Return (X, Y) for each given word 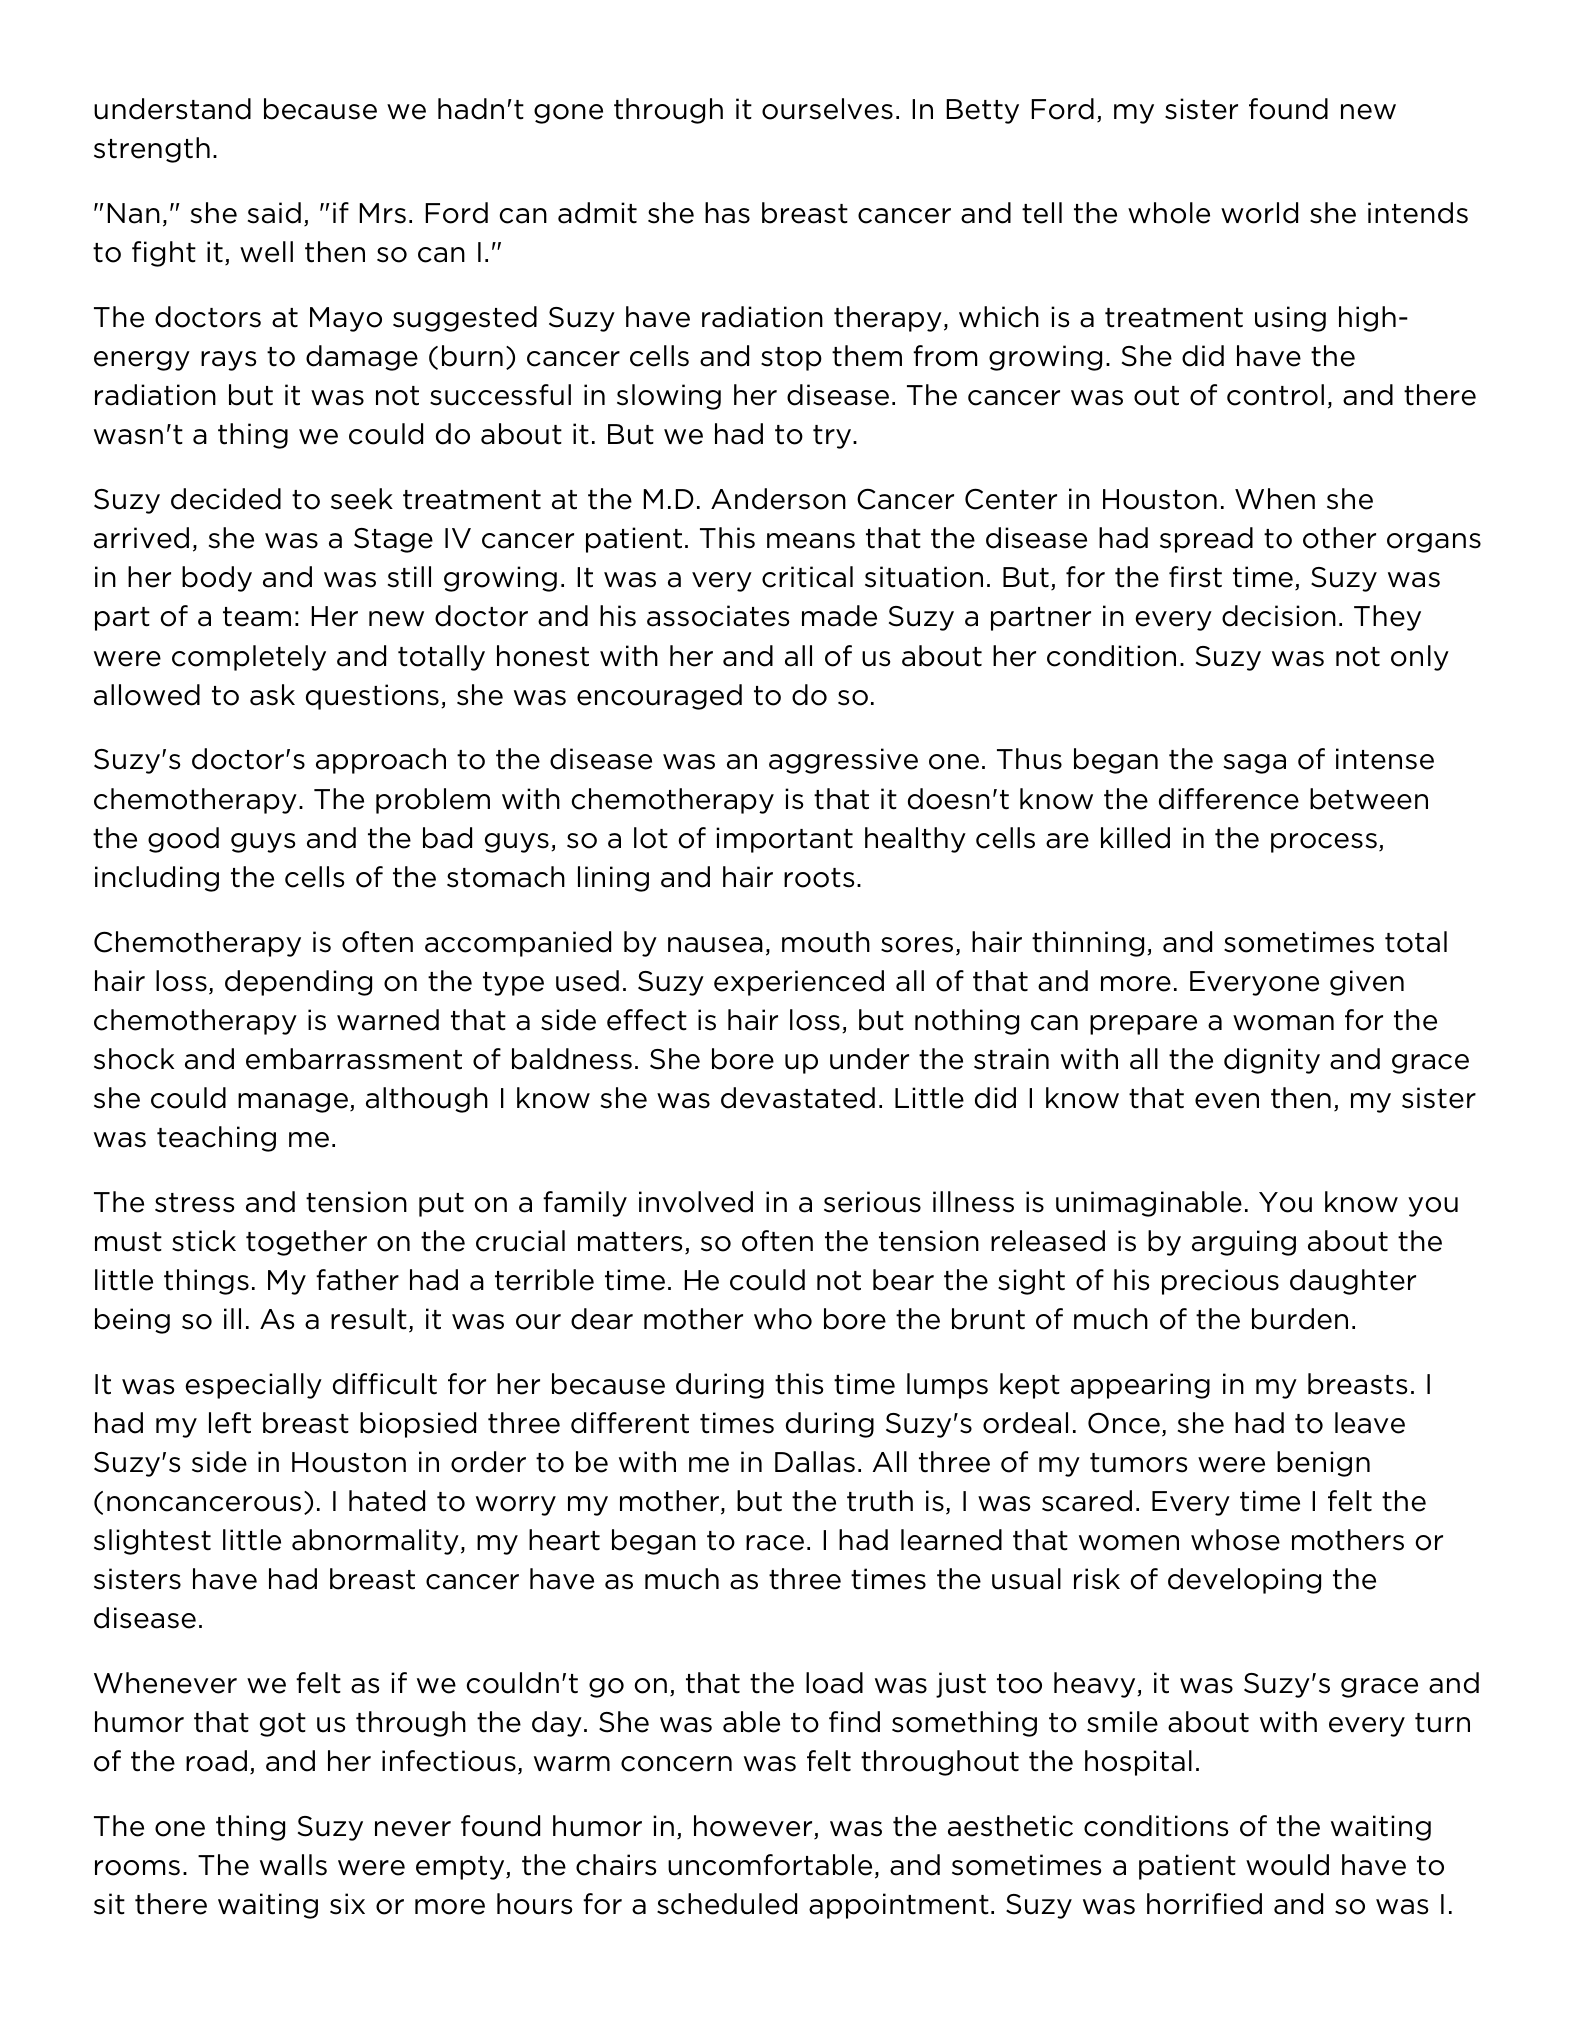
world (1259, 213)
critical (807, 577)
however (754, 1827)
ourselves (827, 109)
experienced (799, 983)
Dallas (815, 1462)
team (257, 617)
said (274, 213)
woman (1283, 1023)
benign (1323, 1464)
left (230, 1423)
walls (293, 1865)
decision (1279, 616)
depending (298, 983)
